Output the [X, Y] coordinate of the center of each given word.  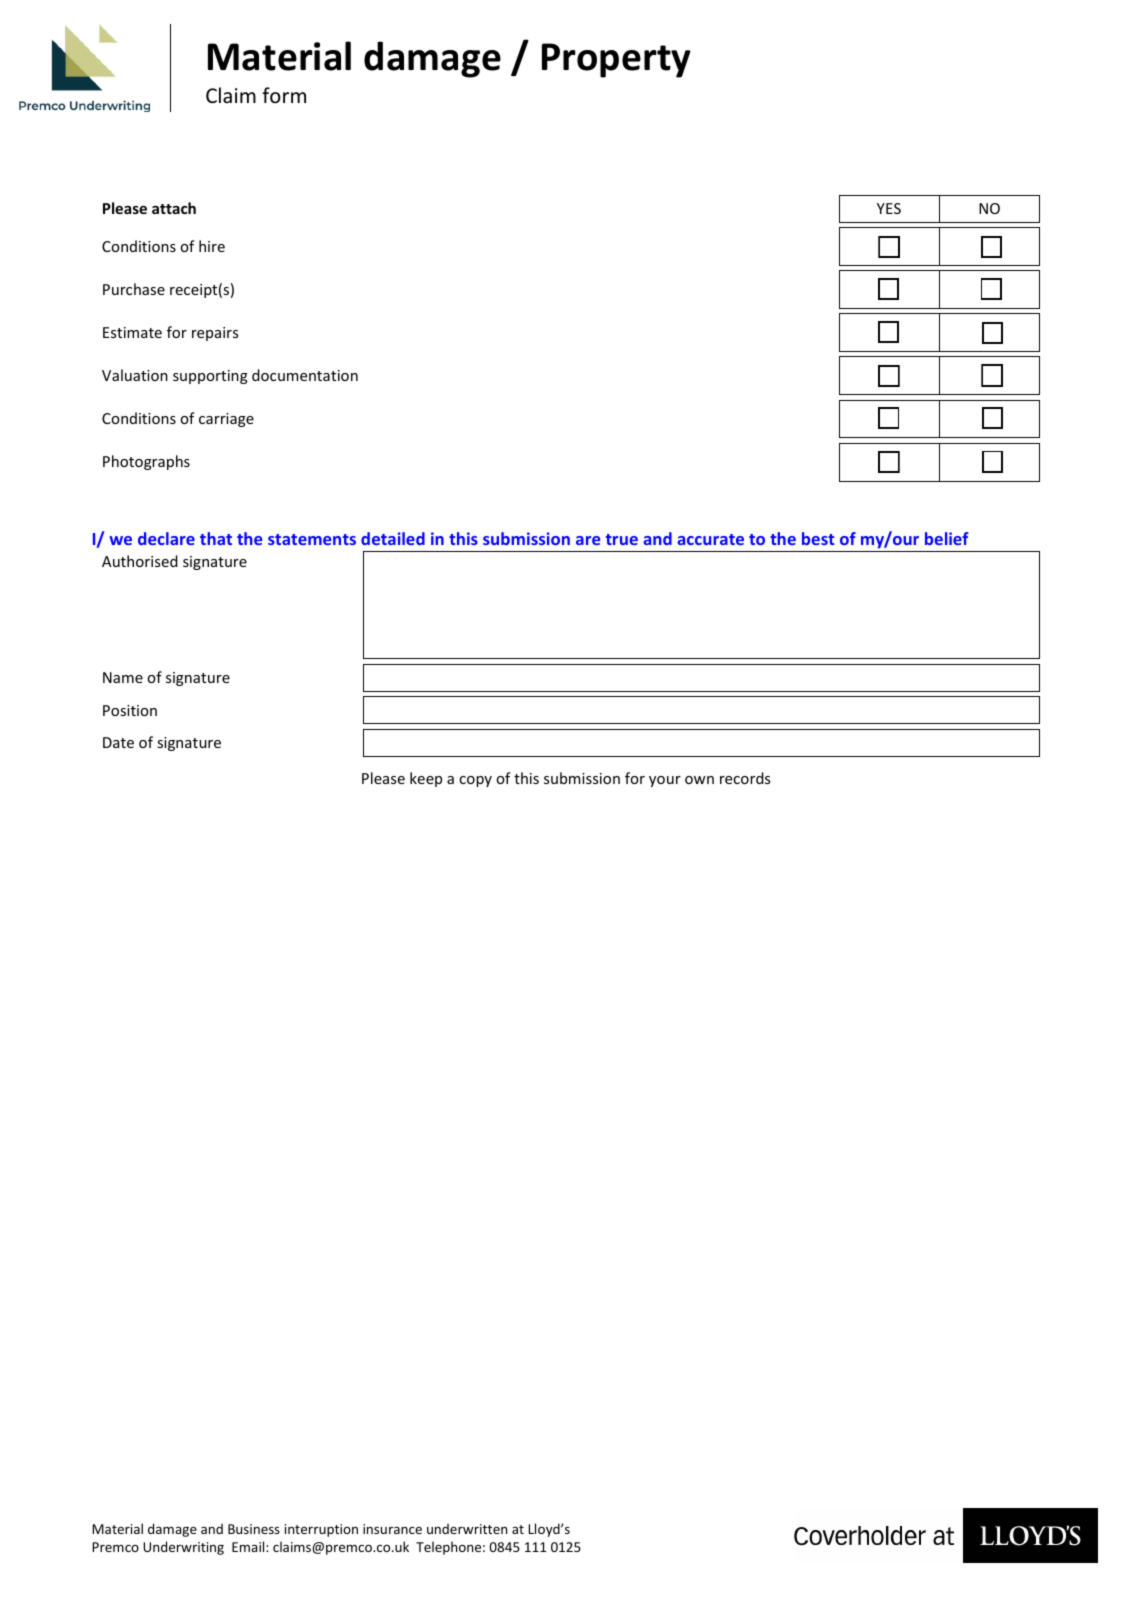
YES [889, 208]
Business [254, 1529]
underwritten [467, 1528]
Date [118, 742]
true [622, 539]
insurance [392, 1529]
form [284, 95]
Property [616, 60]
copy [475, 781]
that [216, 538]
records [745, 778]
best [818, 538]
